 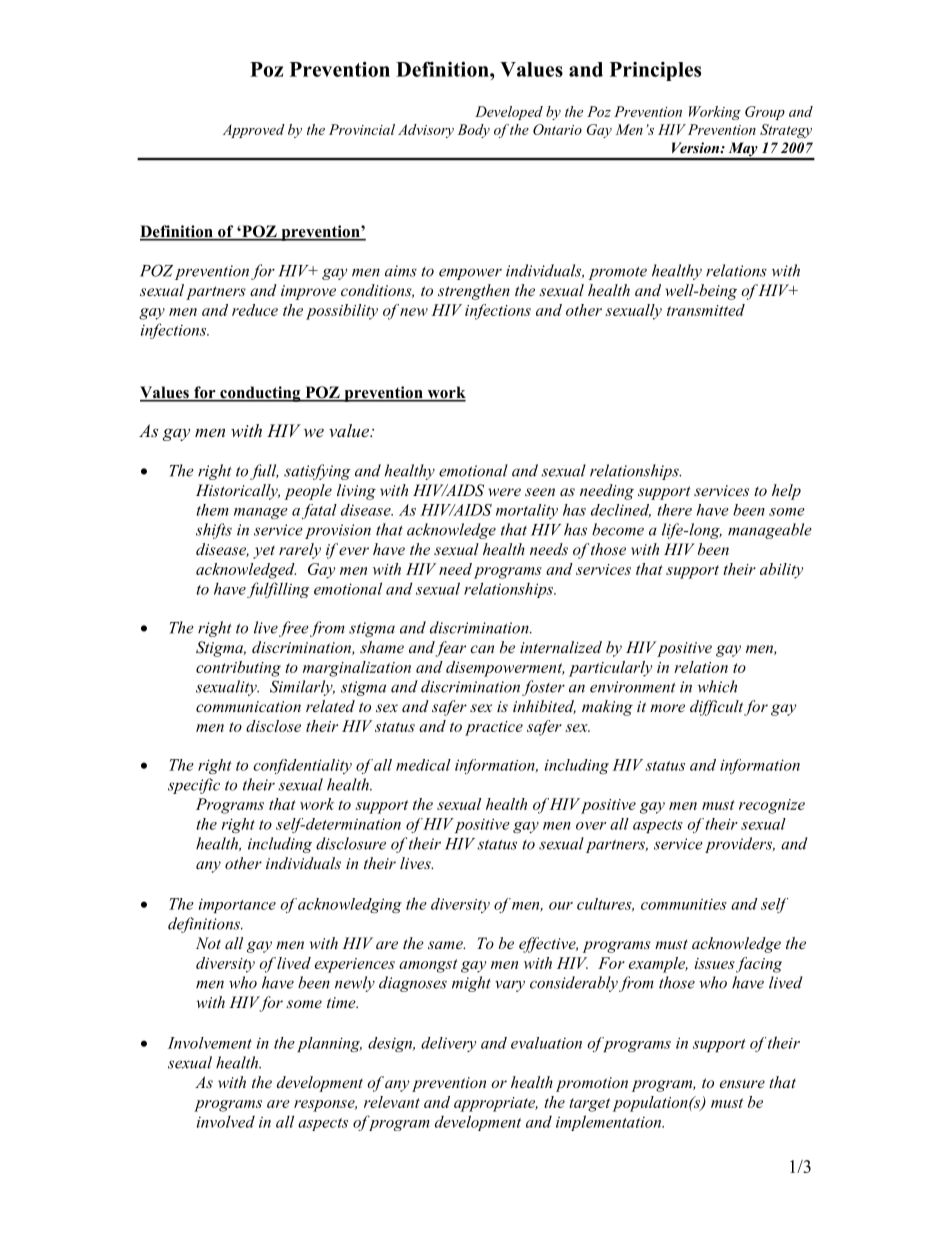 What do you see at coordinates (254, 131) in the page?
I see `Approved` at bounding box center [254, 131].
